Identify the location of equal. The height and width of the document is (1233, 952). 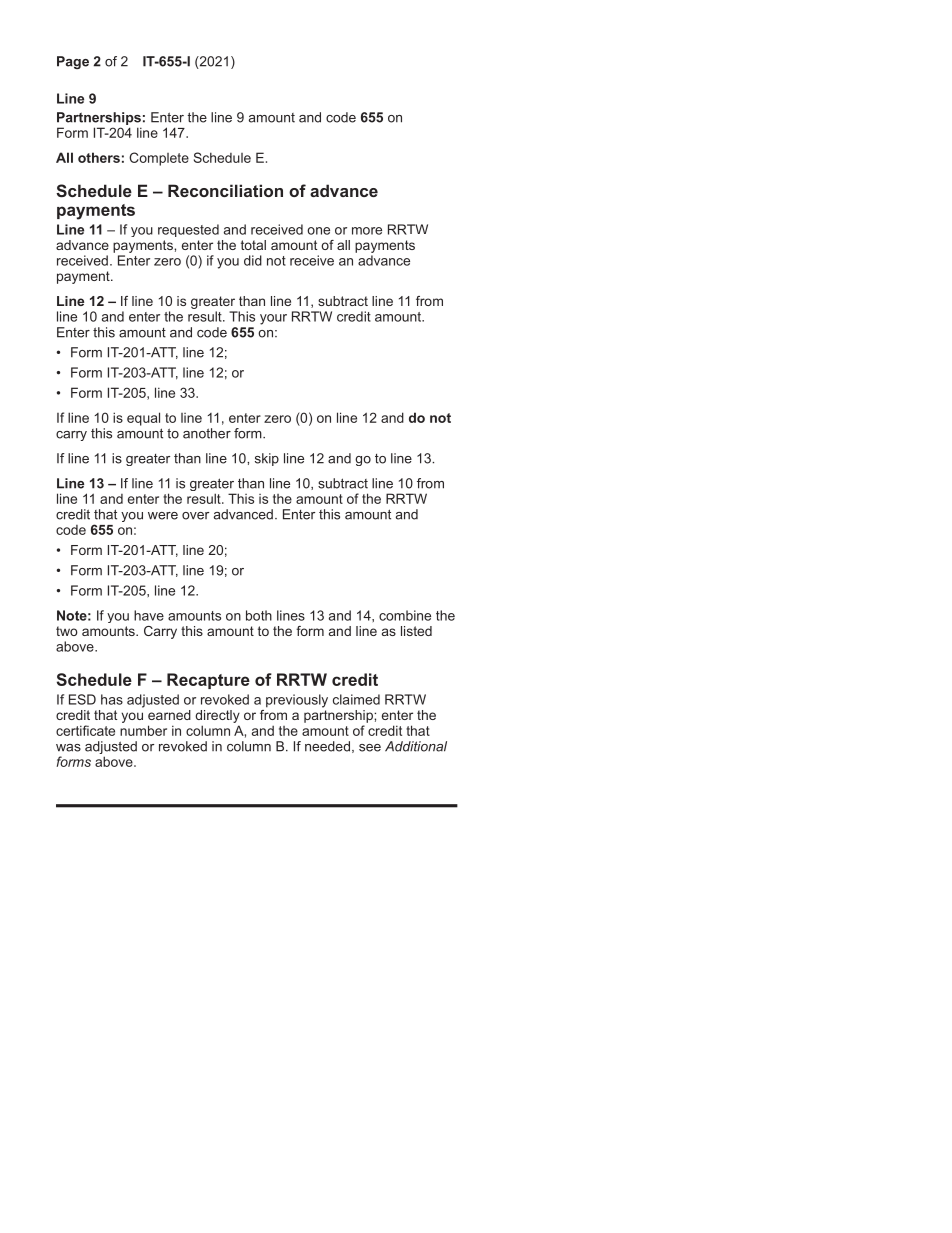
(143, 419).
